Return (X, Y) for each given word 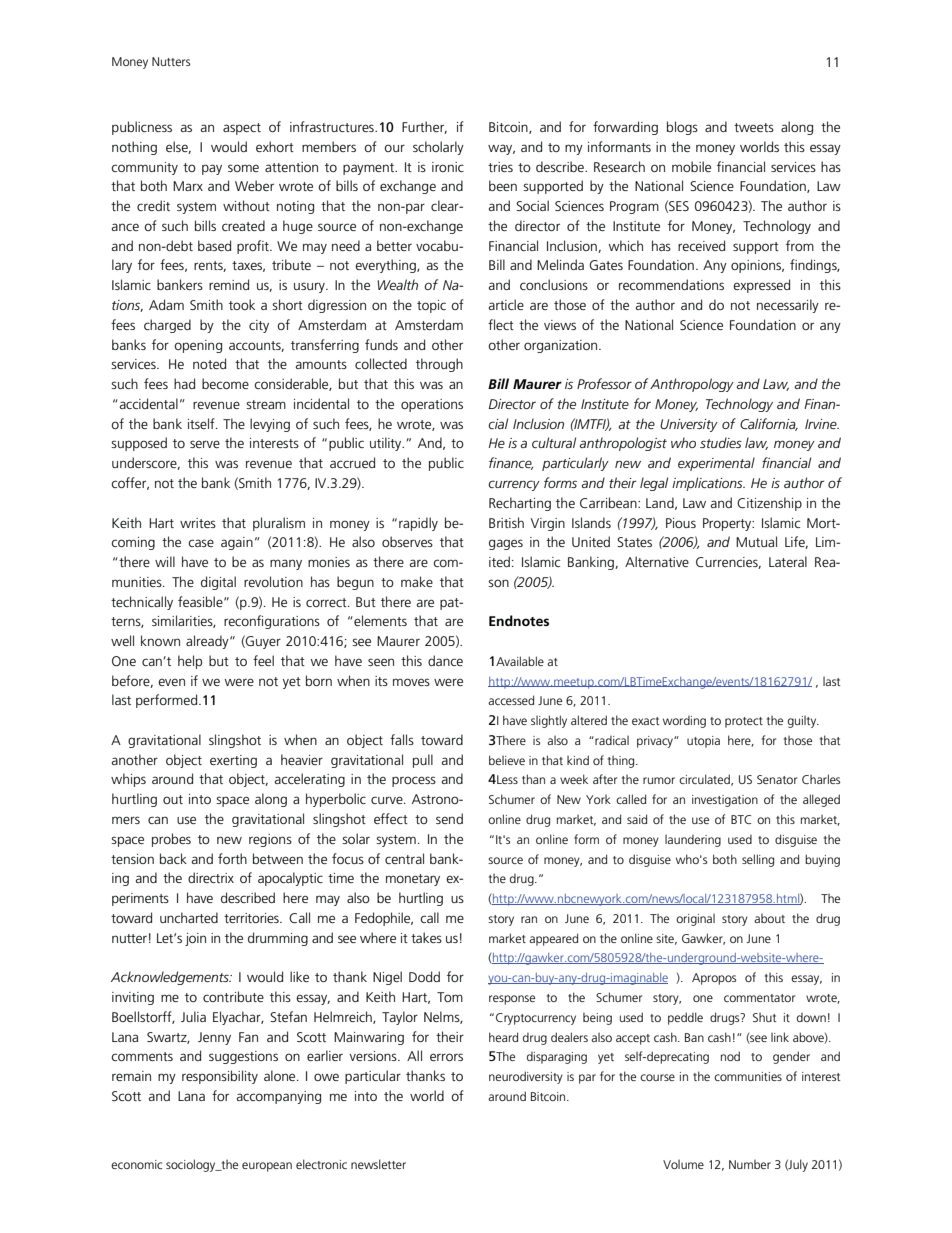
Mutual (756, 541)
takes (426, 937)
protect (744, 722)
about (769, 918)
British (506, 522)
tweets (754, 127)
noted (209, 363)
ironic (448, 167)
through (439, 365)
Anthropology (692, 385)
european (267, 1167)
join (195, 939)
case (201, 543)
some (243, 168)
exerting (233, 761)
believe (507, 760)
